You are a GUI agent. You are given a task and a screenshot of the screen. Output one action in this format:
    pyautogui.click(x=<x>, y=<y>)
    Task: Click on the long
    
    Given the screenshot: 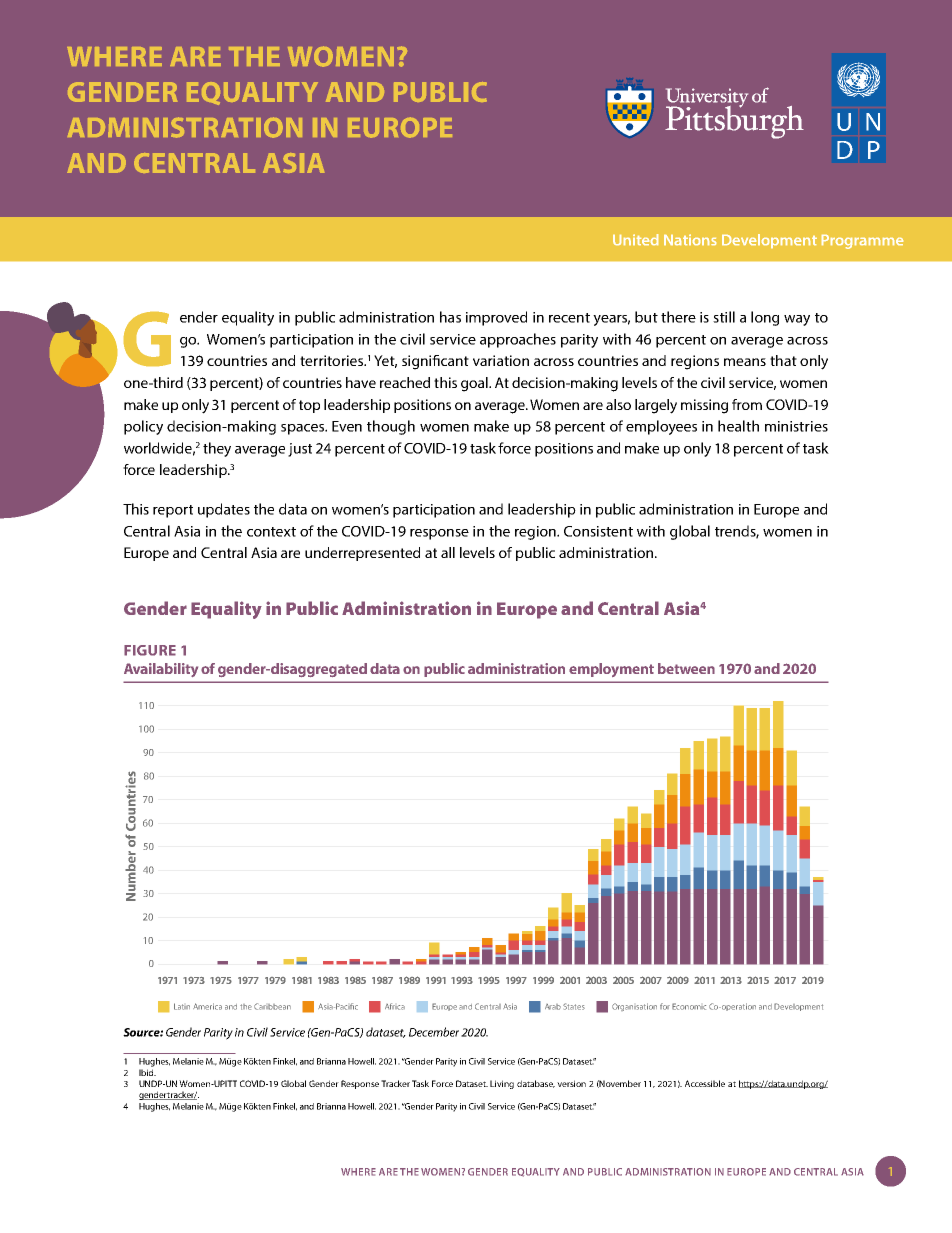 What is the action you would take?
    pyautogui.click(x=765, y=318)
